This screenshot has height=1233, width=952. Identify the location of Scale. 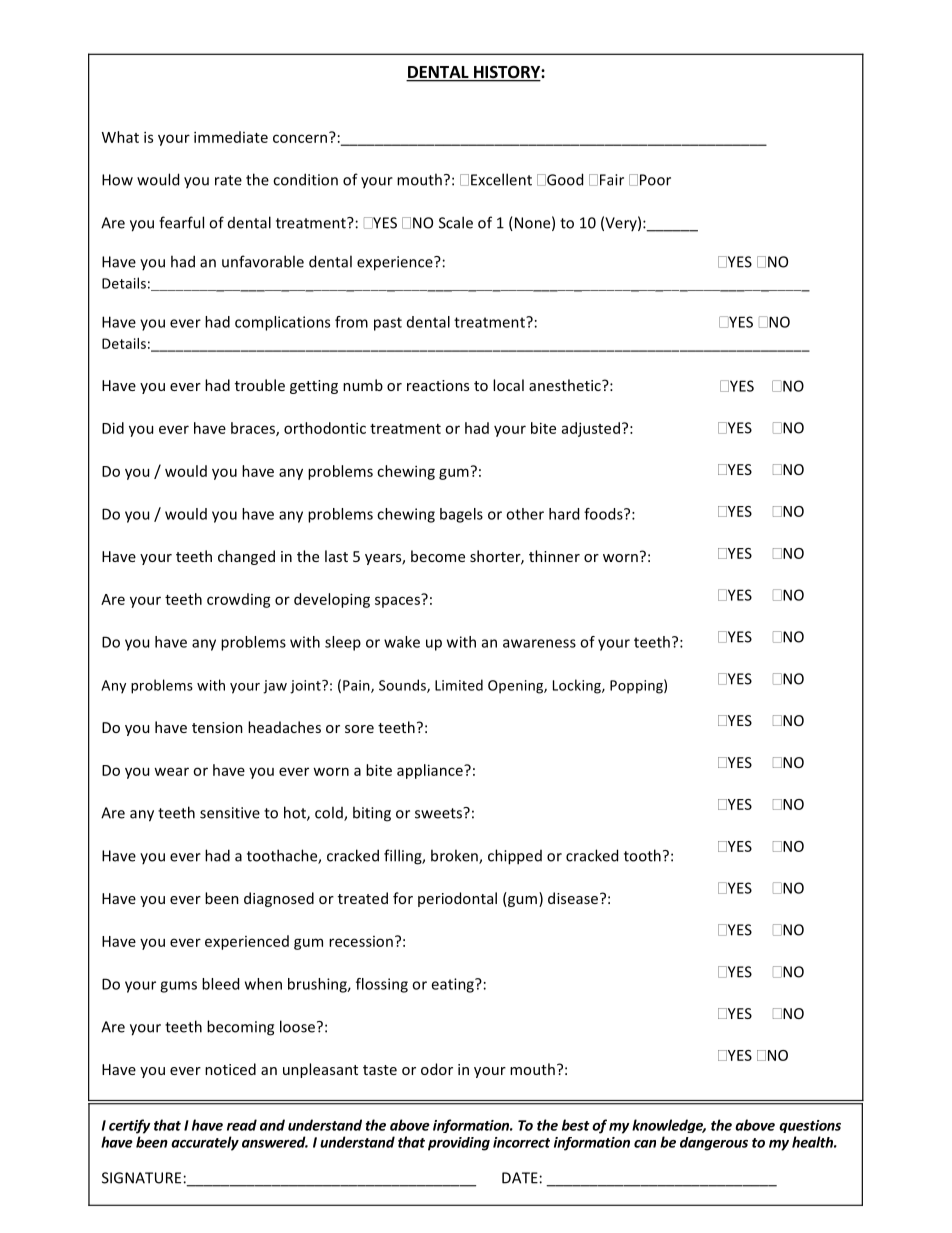
(456, 222).
